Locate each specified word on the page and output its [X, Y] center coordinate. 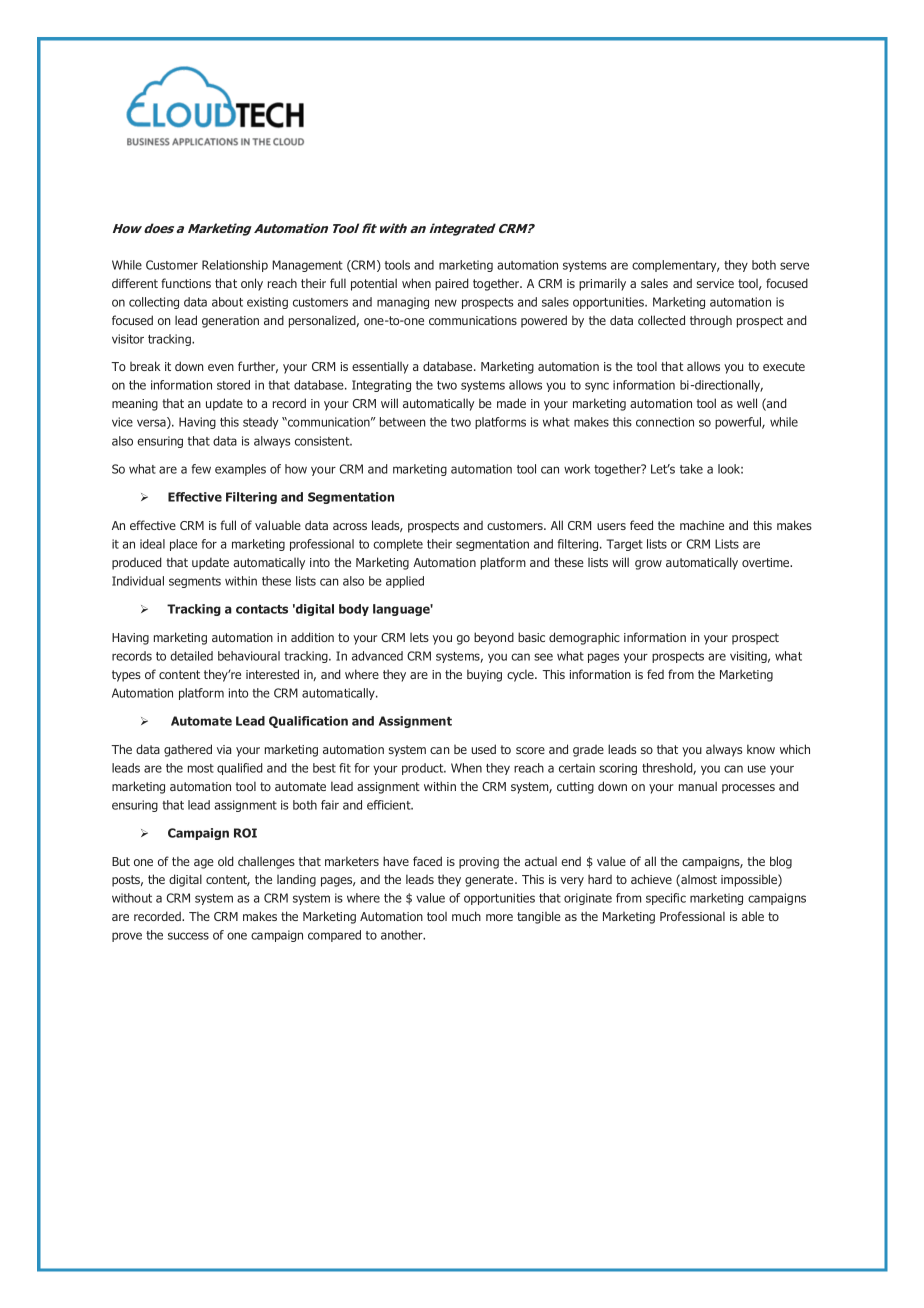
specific [666, 899]
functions [186, 283]
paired [452, 284]
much [466, 916]
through [711, 321]
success [188, 936]
